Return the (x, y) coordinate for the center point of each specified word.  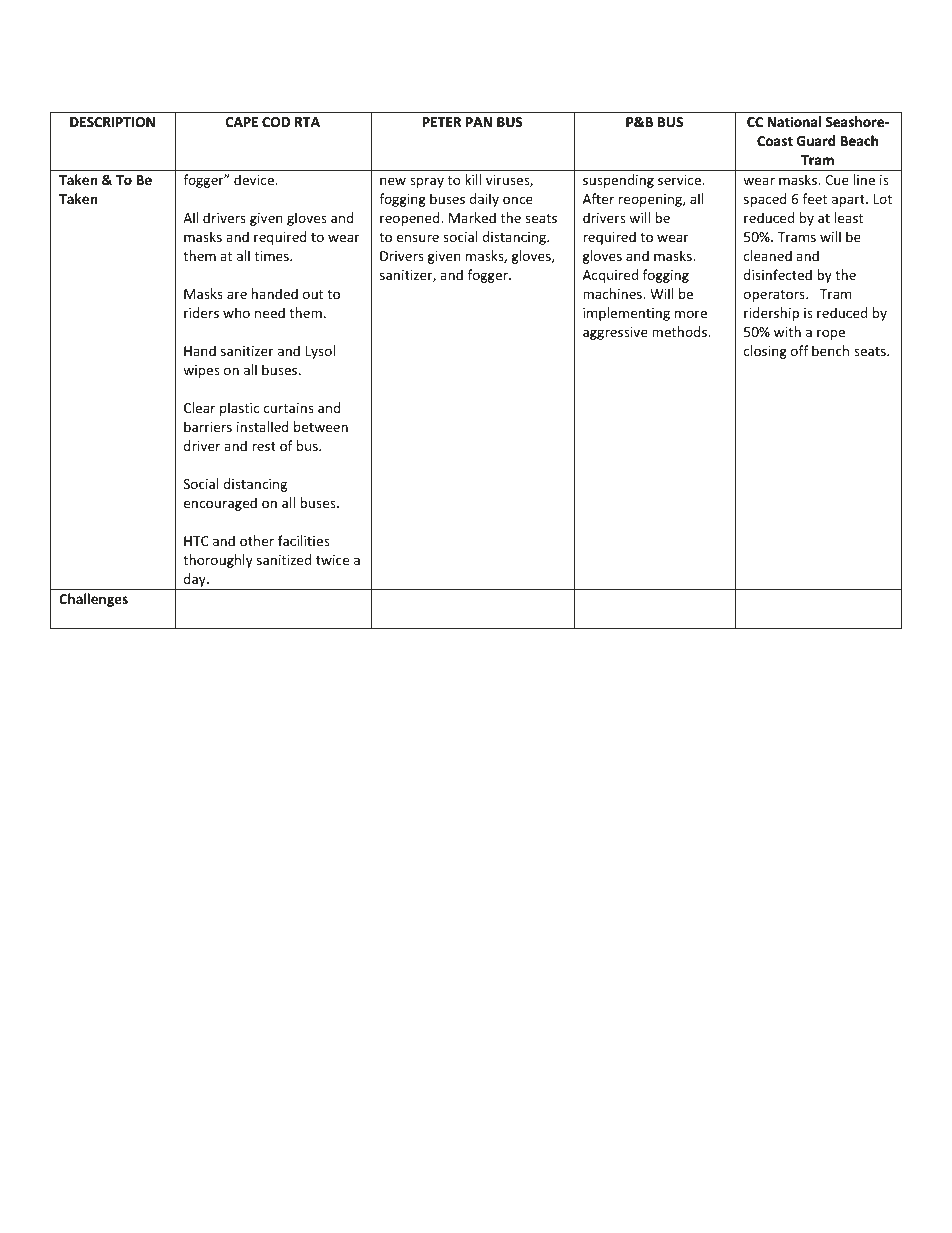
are (237, 295)
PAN (479, 122)
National (794, 121)
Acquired (610, 276)
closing (765, 352)
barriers (208, 426)
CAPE (242, 122)
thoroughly (218, 561)
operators (775, 296)
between (321, 426)
